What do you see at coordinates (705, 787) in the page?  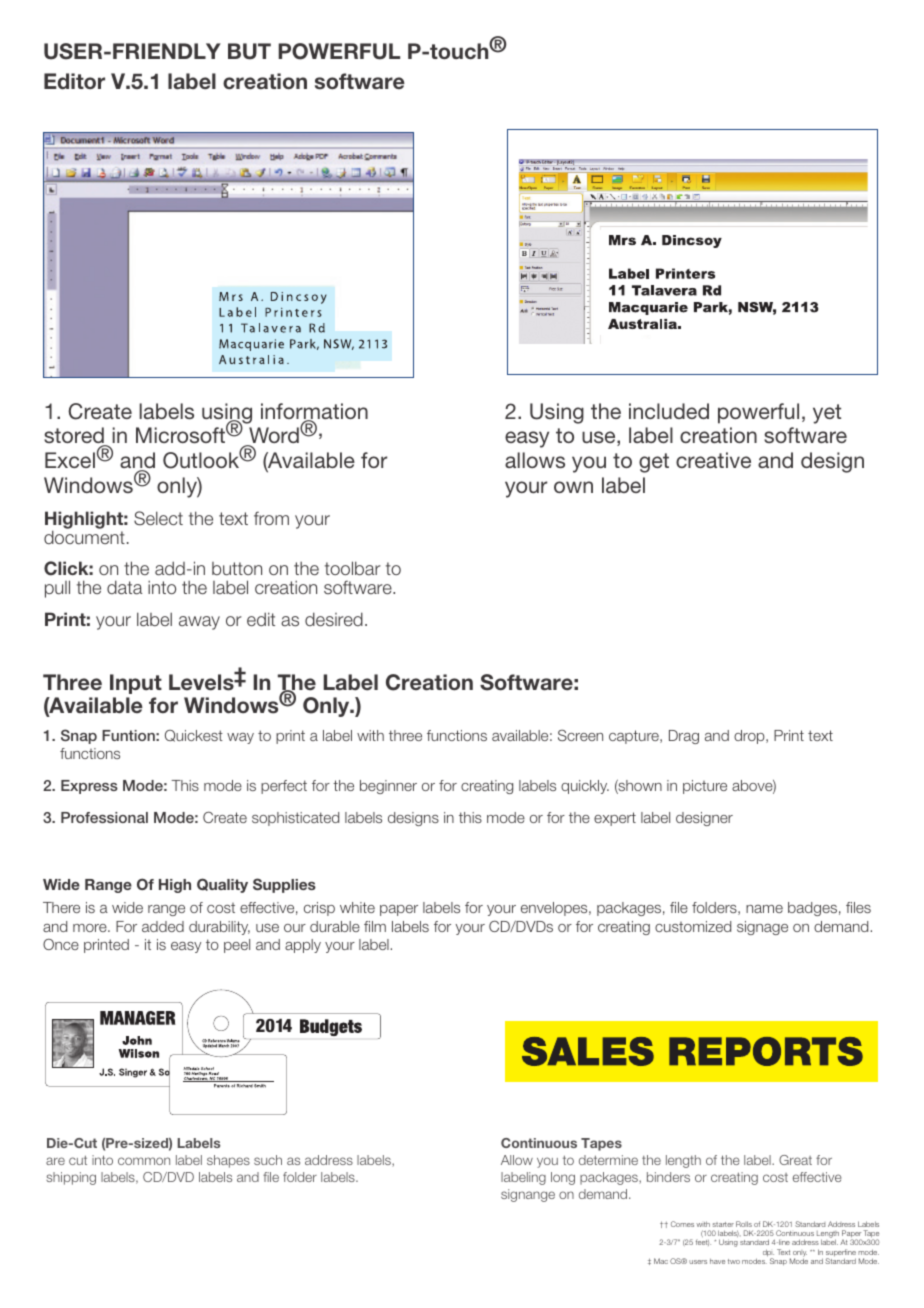 I see `picture` at bounding box center [705, 787].
